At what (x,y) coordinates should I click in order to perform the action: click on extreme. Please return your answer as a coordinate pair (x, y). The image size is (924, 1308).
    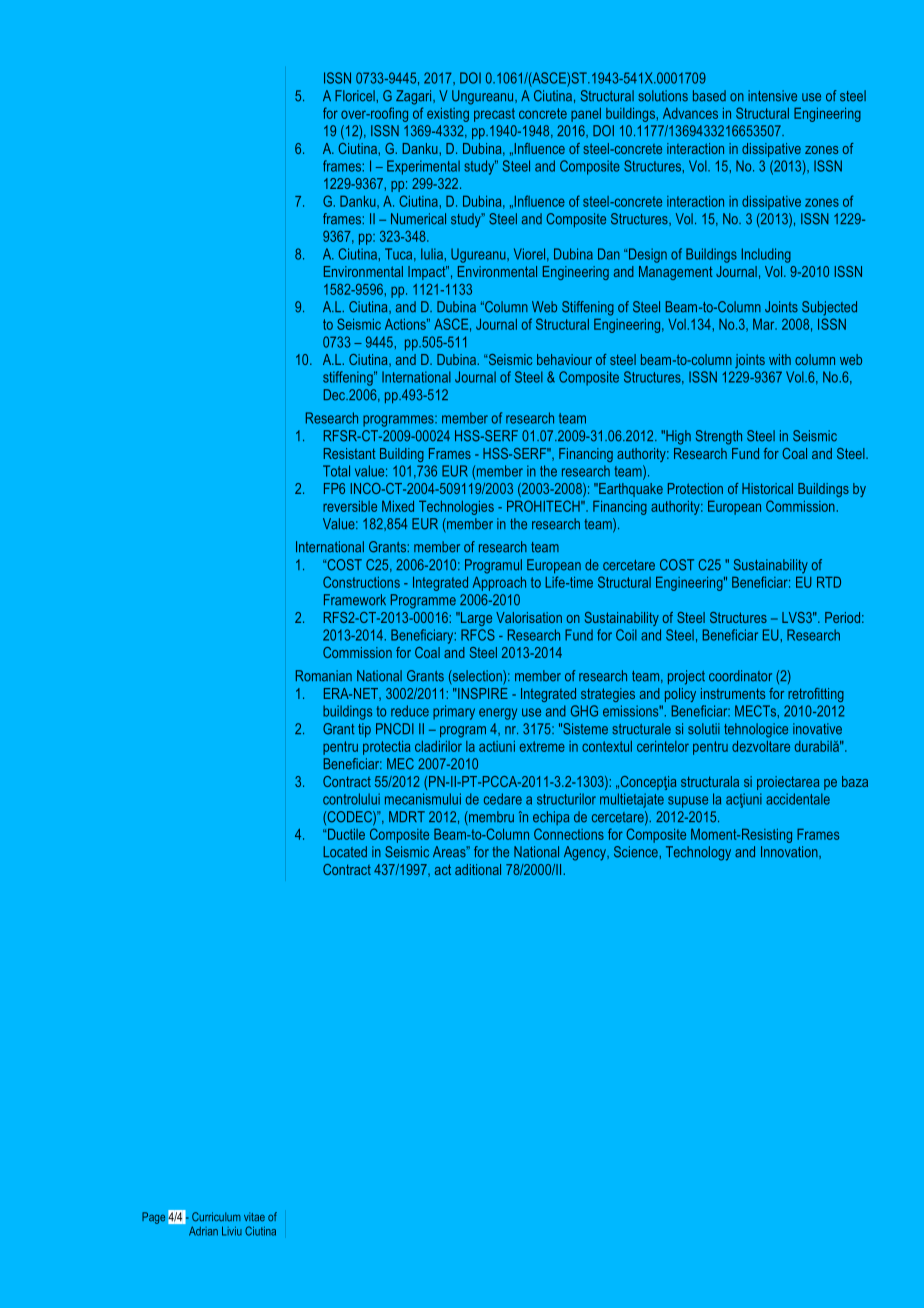
    Looking at the image, I should click on (542, 746).
